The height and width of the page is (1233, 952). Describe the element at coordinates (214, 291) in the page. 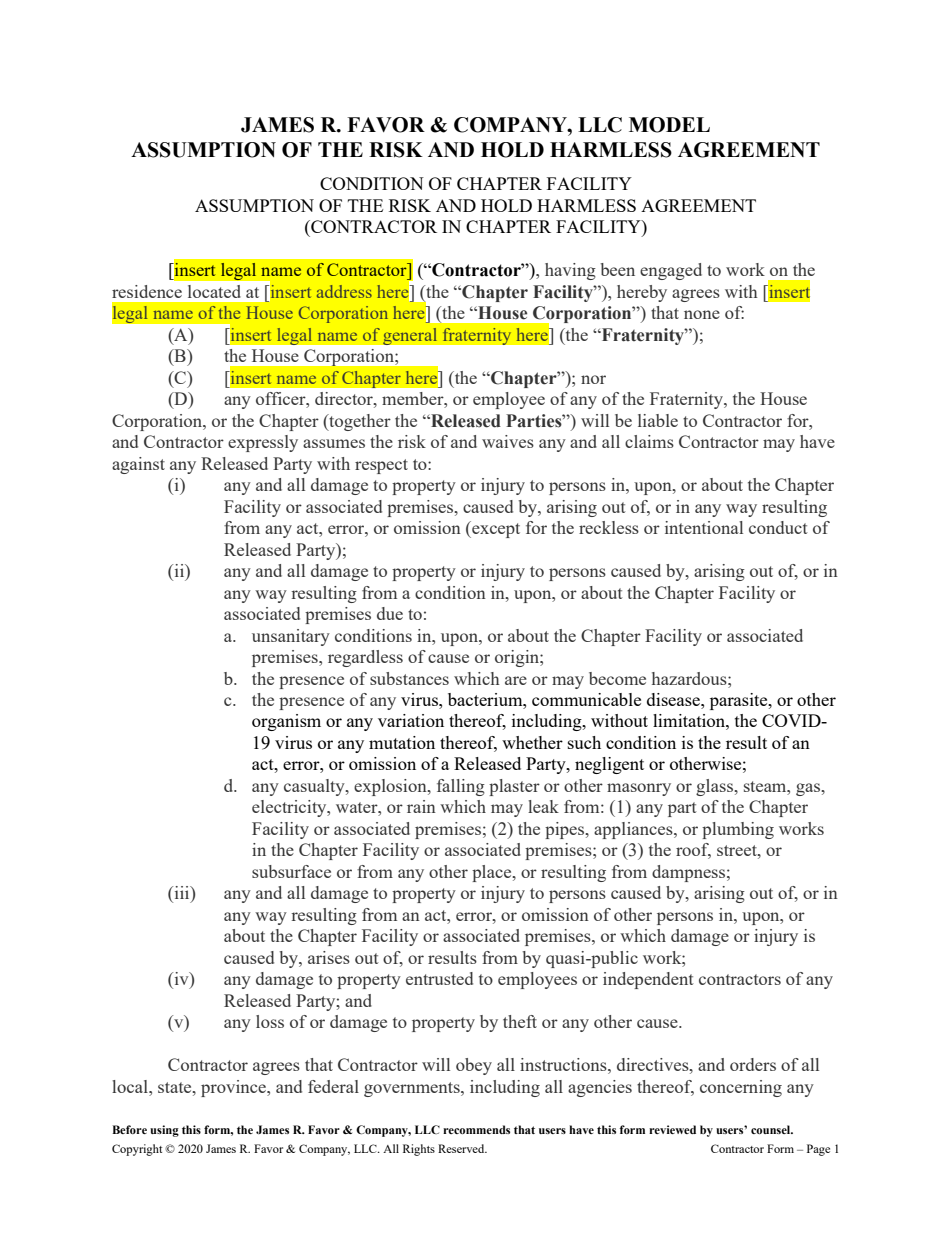

I see `located` at that location.
